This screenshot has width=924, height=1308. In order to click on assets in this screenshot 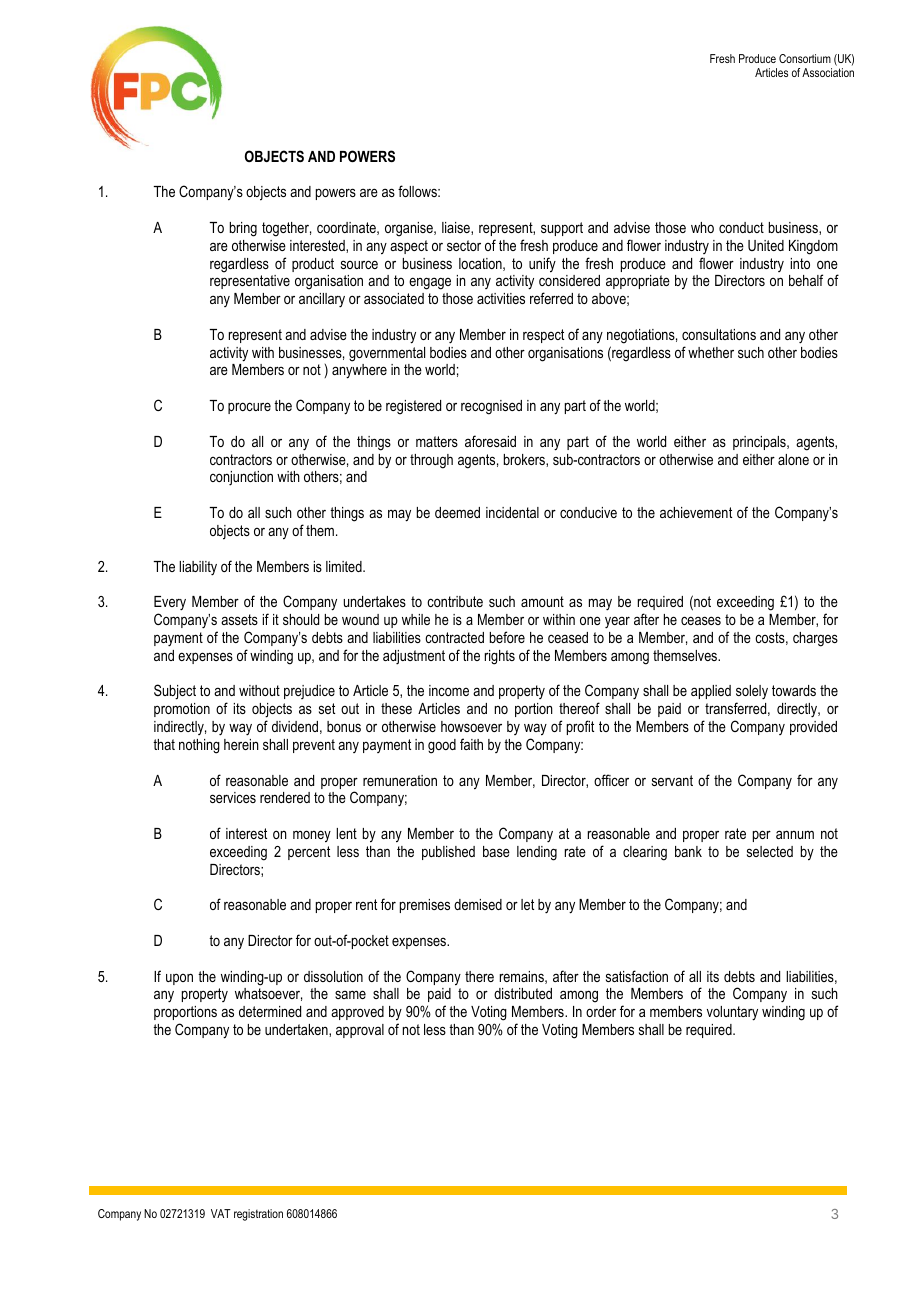, I will do `click(239, 619)`.
